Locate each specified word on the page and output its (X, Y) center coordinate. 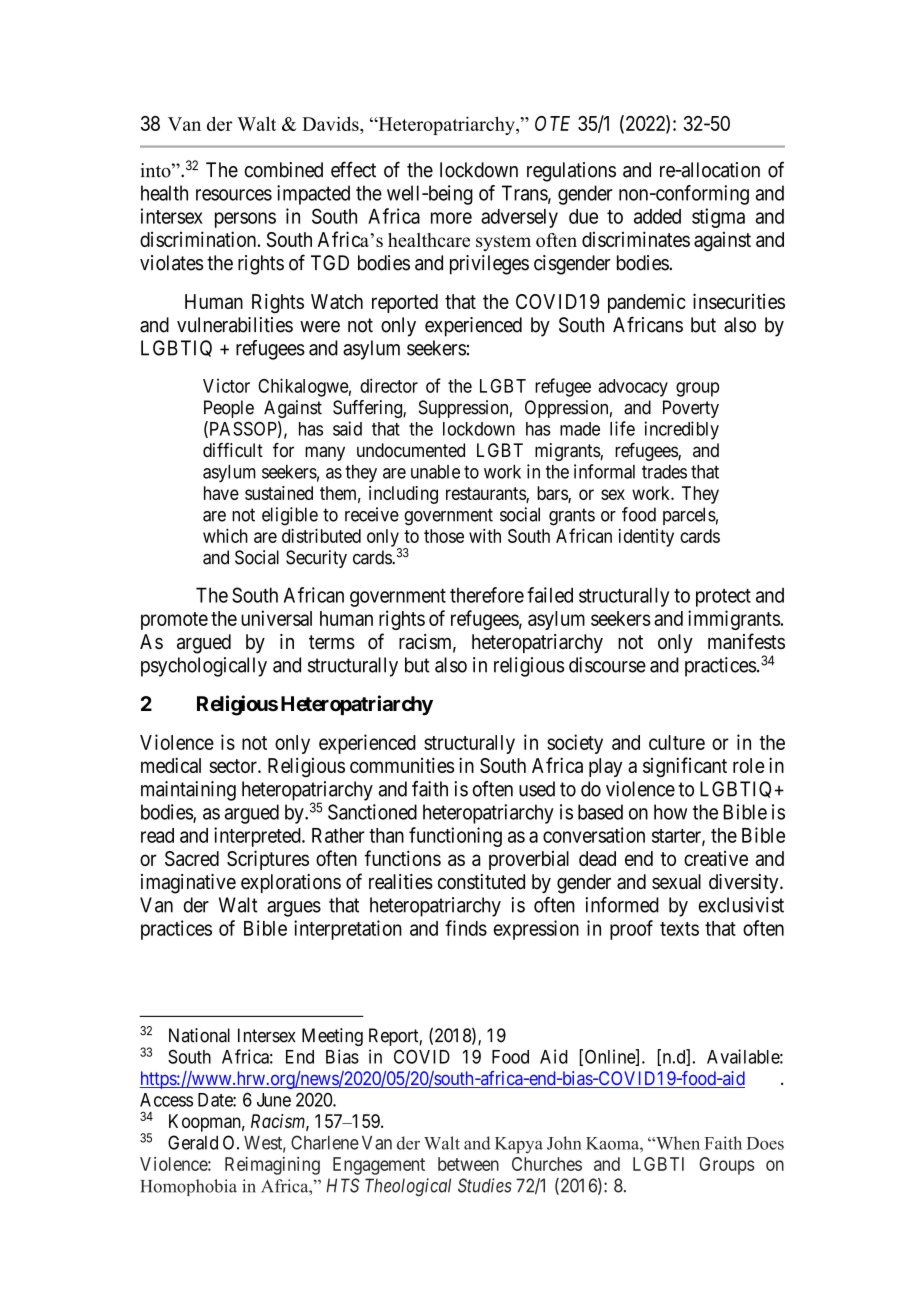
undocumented (411, 450)
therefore (487, 595)
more (451, 218)
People (229, 409)
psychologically (204, 667)
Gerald (193, 1142)
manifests (746, 641)
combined (283, 170)
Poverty (691, 409)
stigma (718, 218)
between (468, 1164)
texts (679, 929)
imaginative (188, 884)
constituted (481, 882)
